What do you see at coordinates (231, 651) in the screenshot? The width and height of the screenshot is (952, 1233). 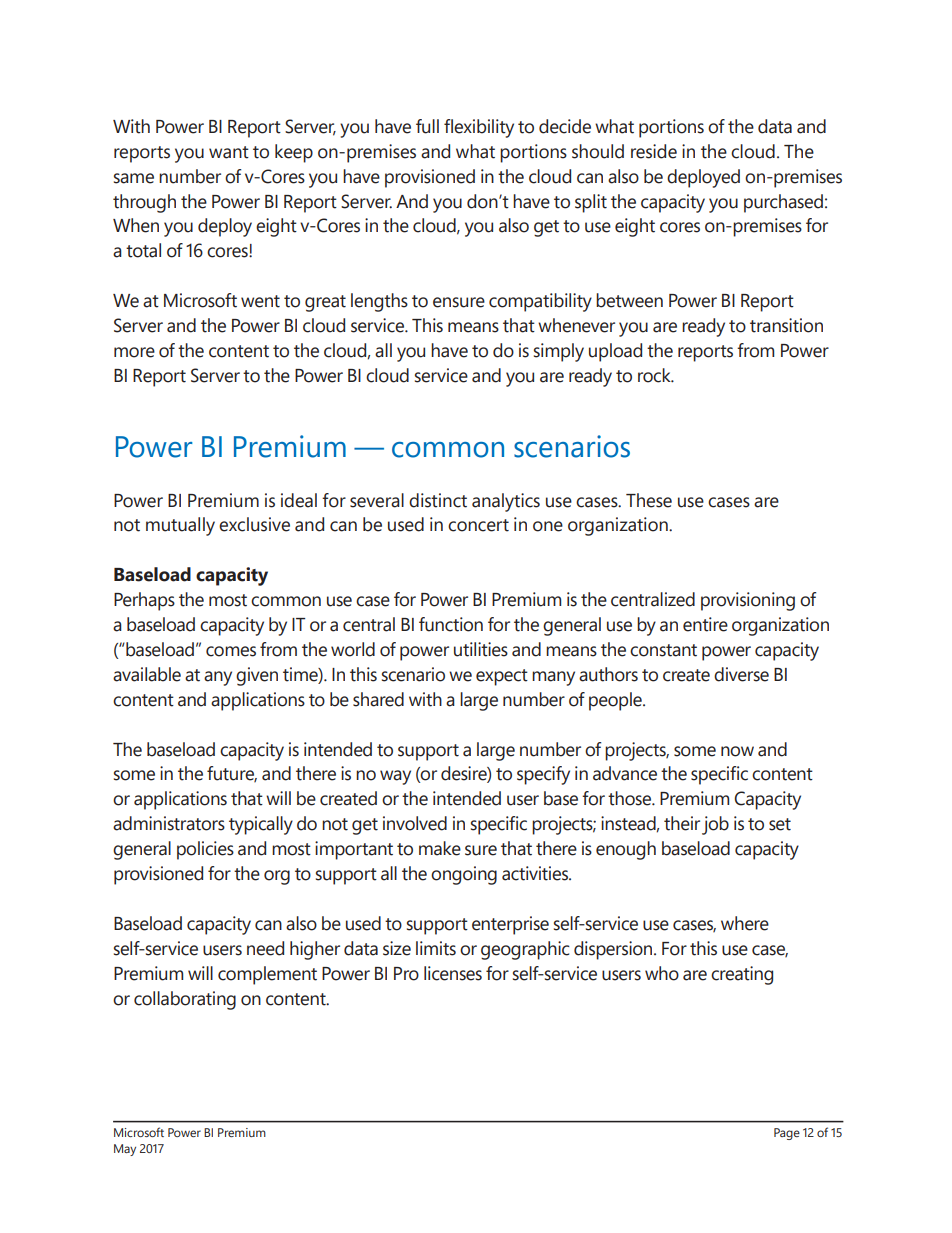 I see `comes` at bounding box center [231, 651].
